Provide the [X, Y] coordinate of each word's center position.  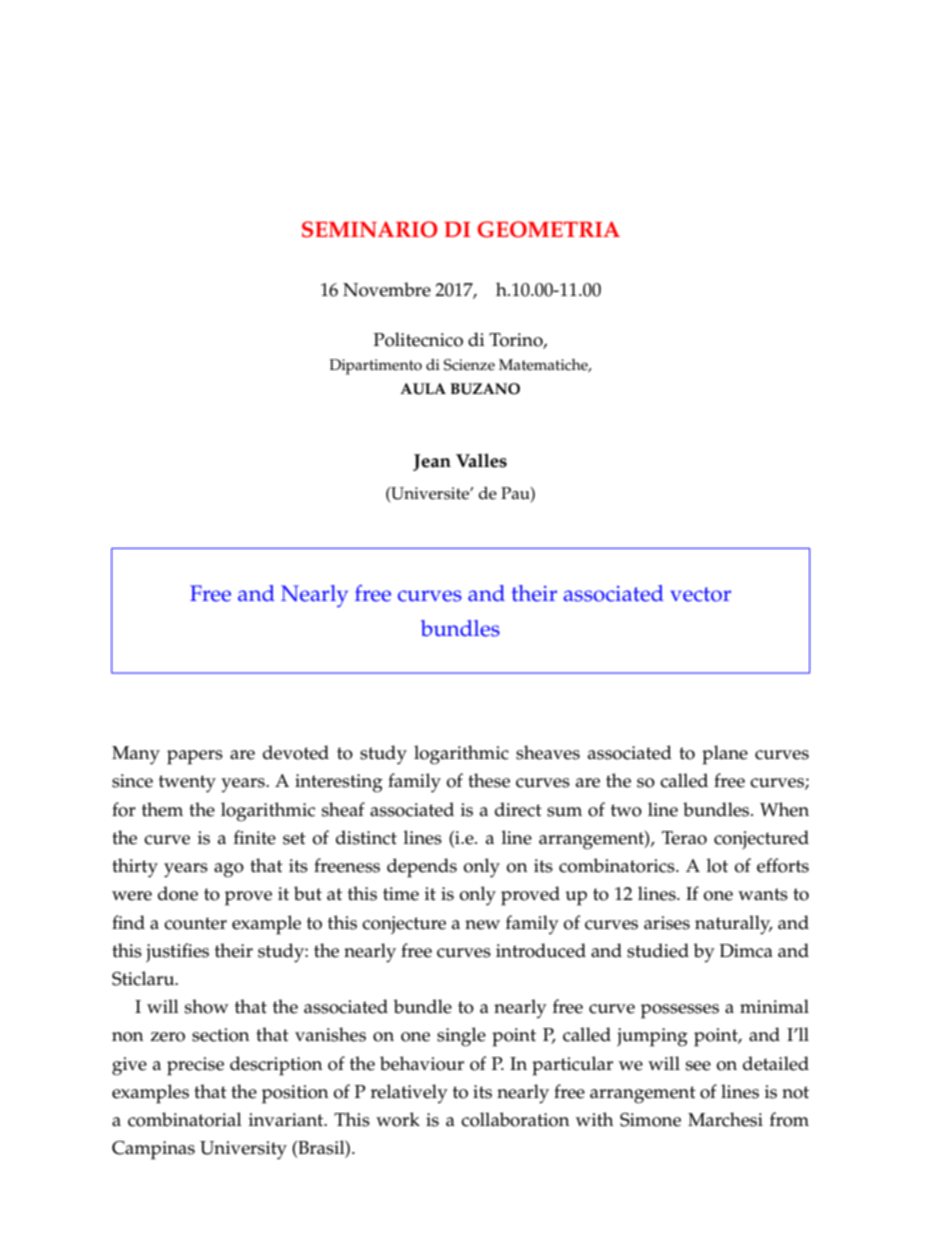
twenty [187, 784]
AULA [423, 389]
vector [700, 594]
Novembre [387, 289]
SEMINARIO [370, 229]
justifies [177, 952]
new [482, 925]
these [489, 780]
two [626, 810]
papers [195, 757]
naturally [734, 925]
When [784, 809]
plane [725, 755]
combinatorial [185, 1119]
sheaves [548, 752]
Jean [432, 462]
